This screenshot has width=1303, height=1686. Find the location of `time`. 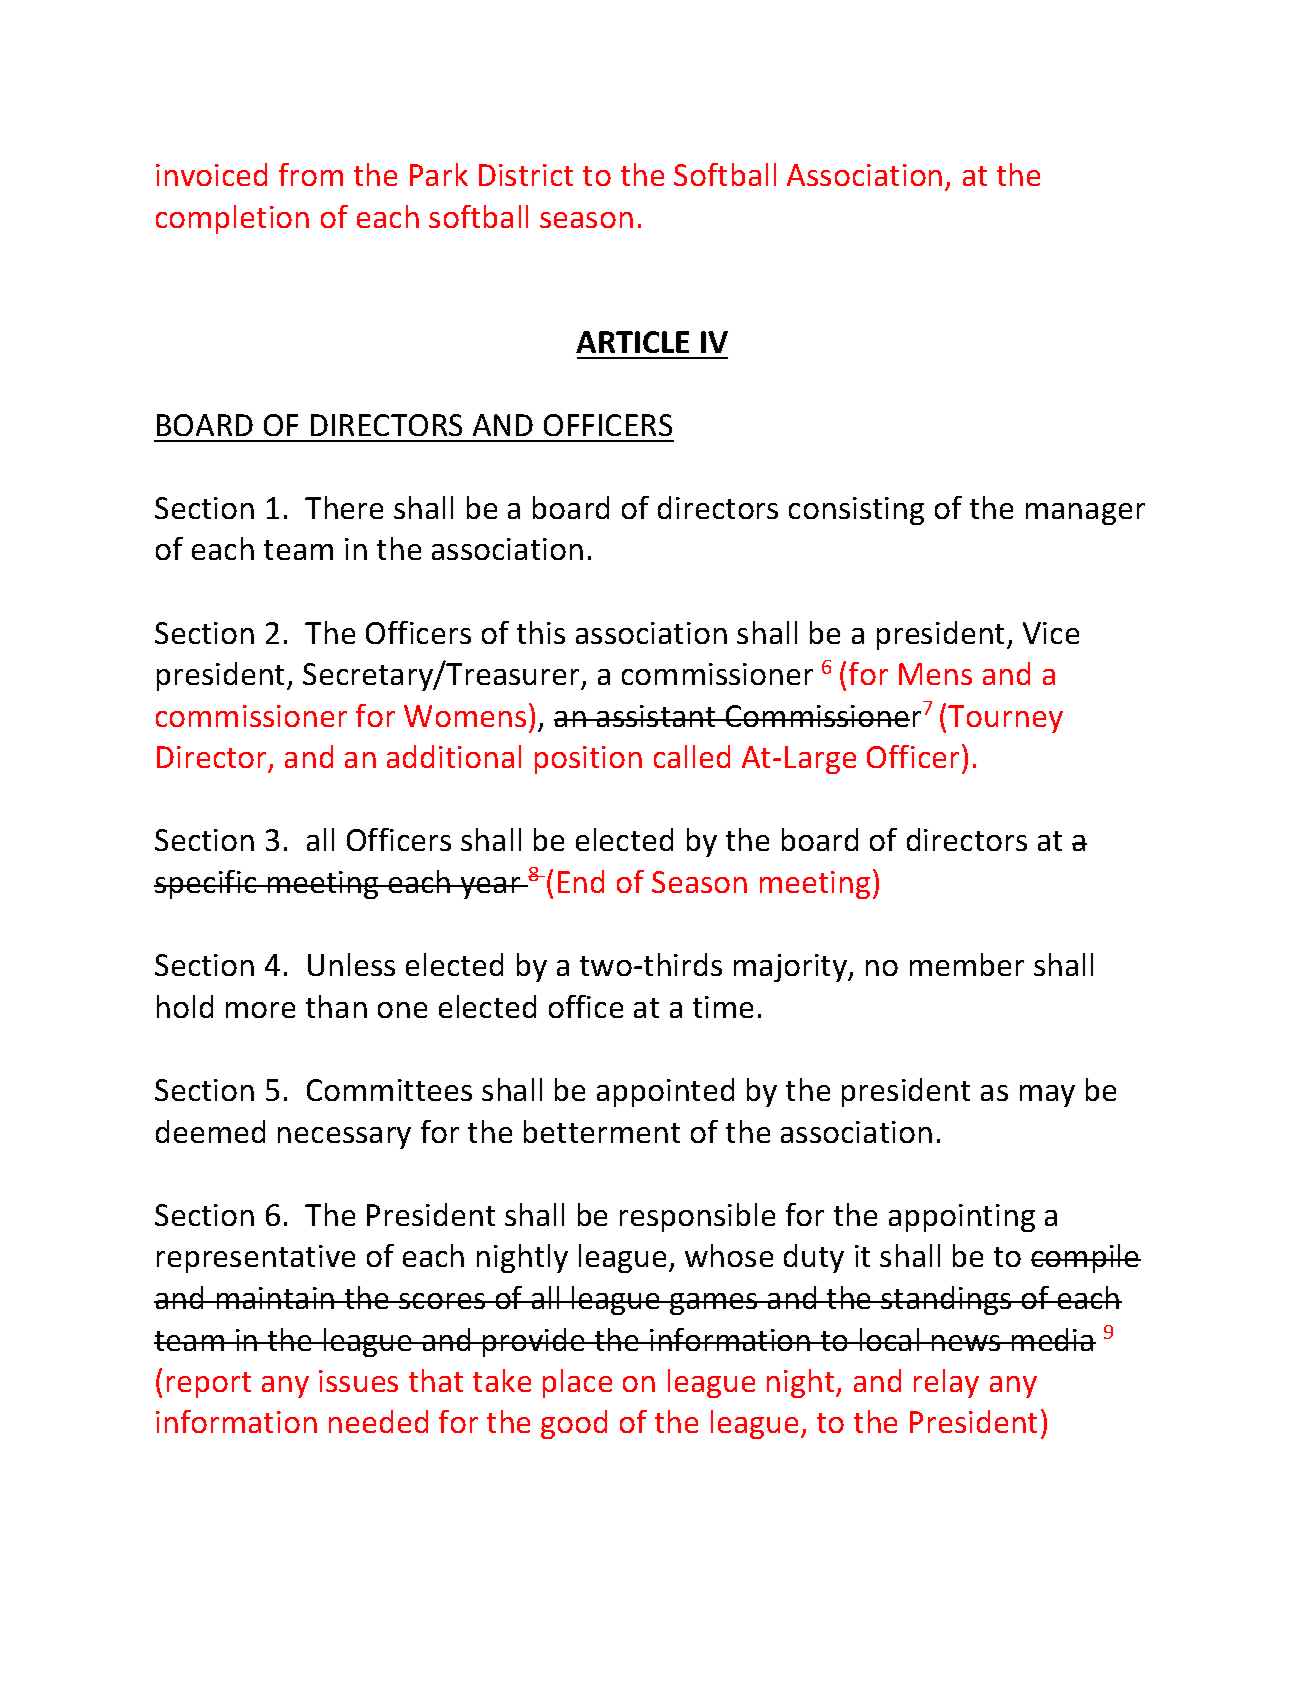

time is located at coordinates (723, 1007).
